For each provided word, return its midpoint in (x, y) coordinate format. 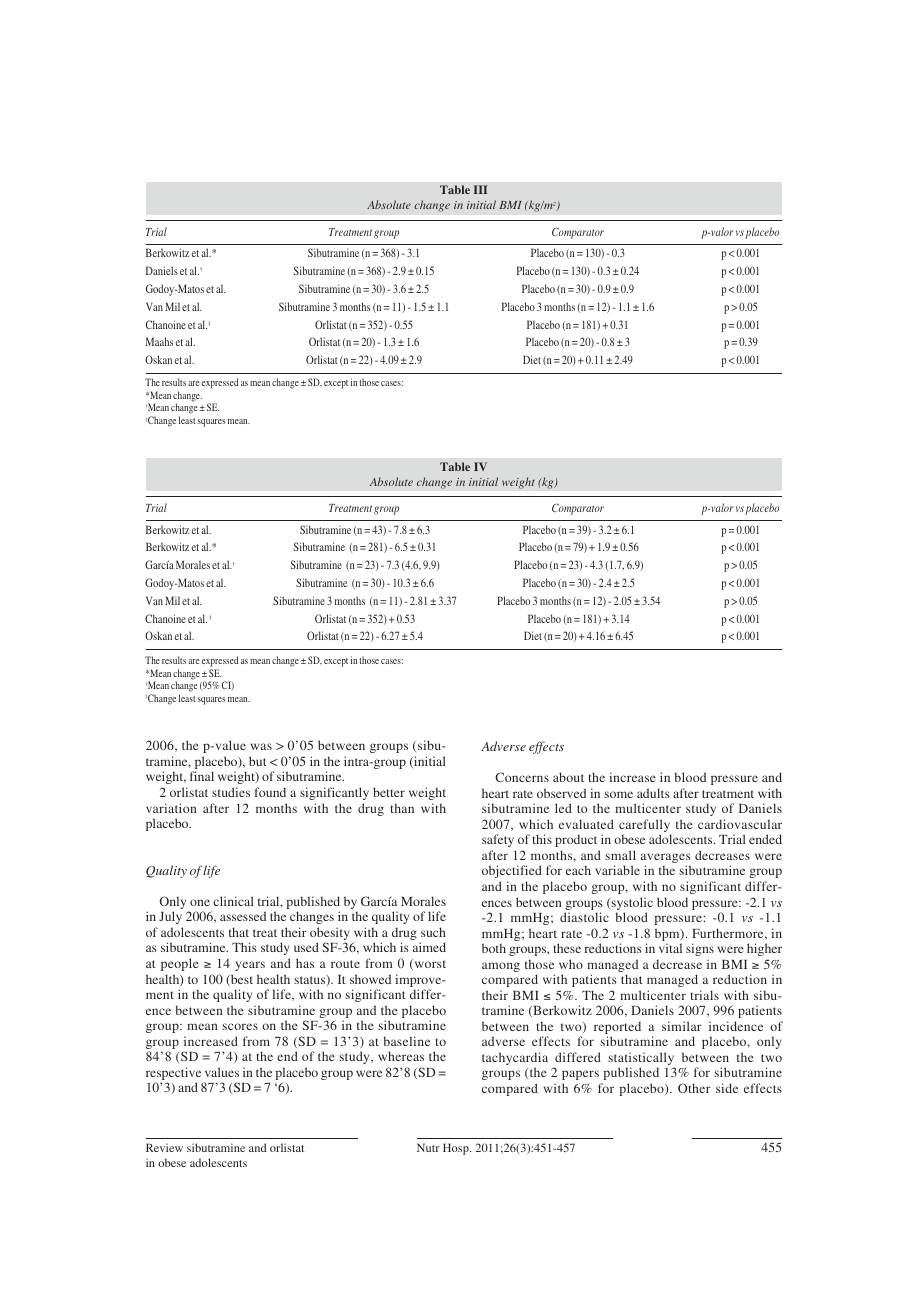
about (568, 777)
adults (653, 793)
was (261, 746)
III (480, 189)
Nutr (428, 1147)
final (202, 776)
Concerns (522, 777)
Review (164, 1147)
